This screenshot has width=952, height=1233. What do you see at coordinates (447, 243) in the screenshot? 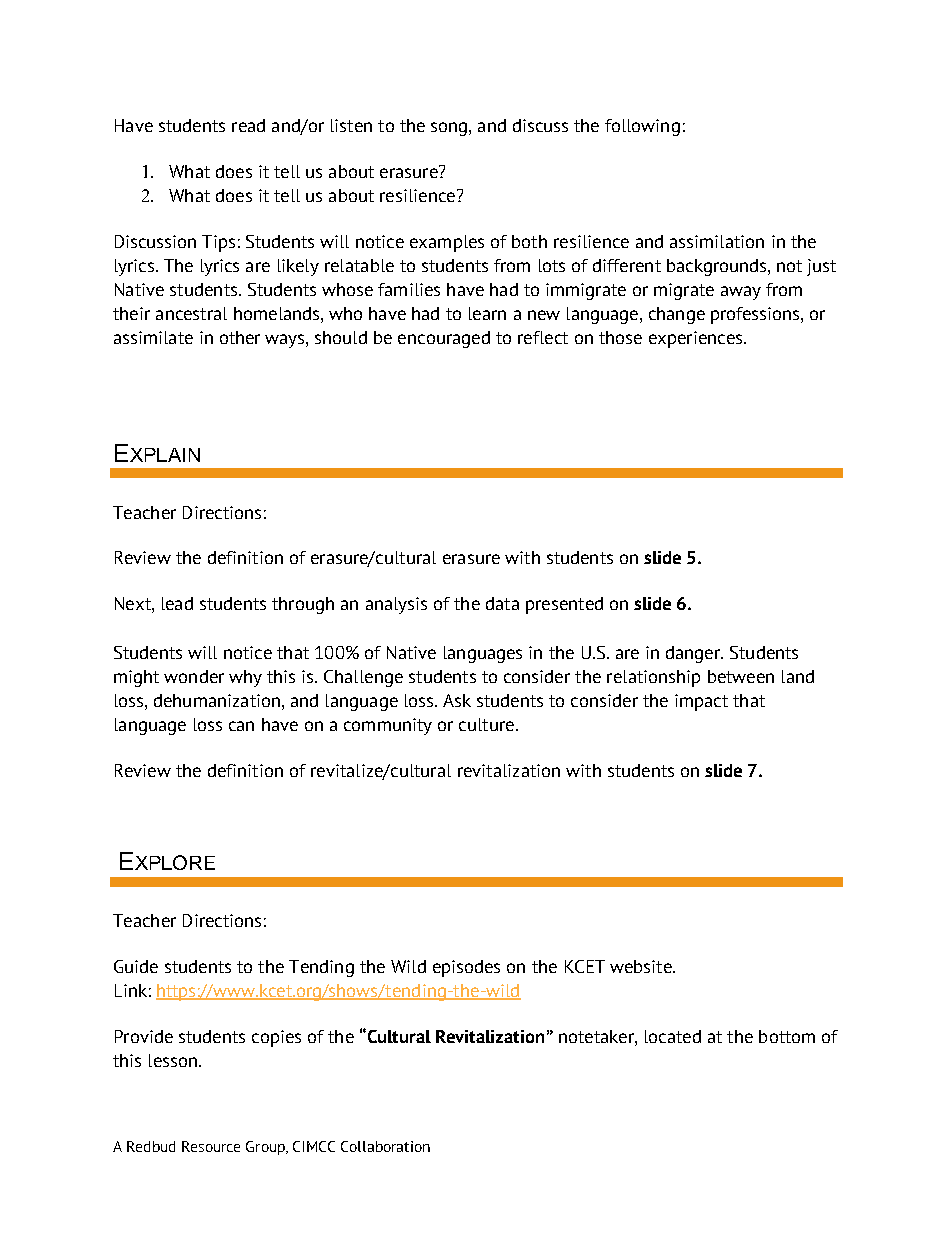
I see `examples` at bounding box center [447, 243].
